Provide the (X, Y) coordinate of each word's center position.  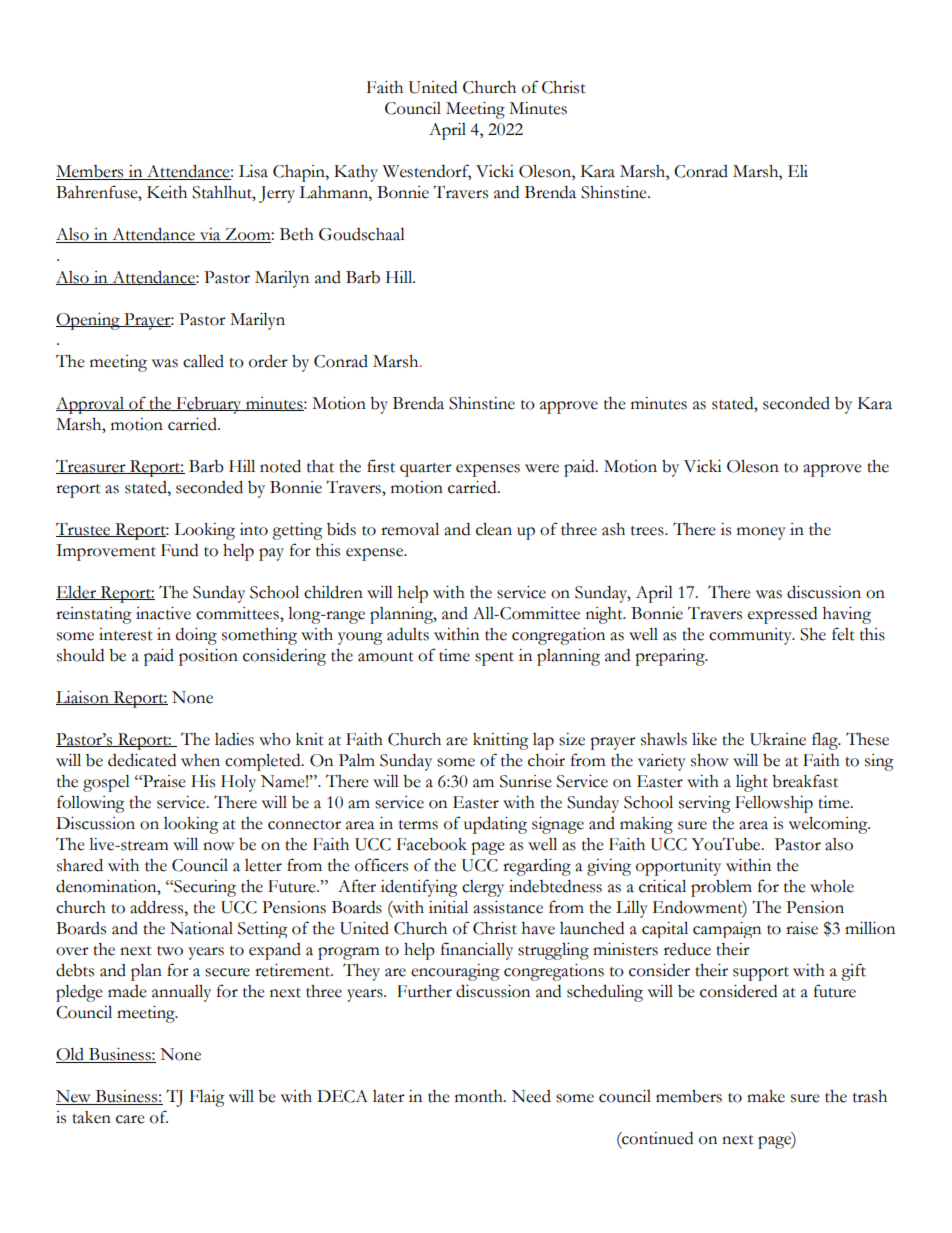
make (766, 1096)
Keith (167, 192)
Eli (798, 171)
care (130, 1119)
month (480, 1096)
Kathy (356, 173)
